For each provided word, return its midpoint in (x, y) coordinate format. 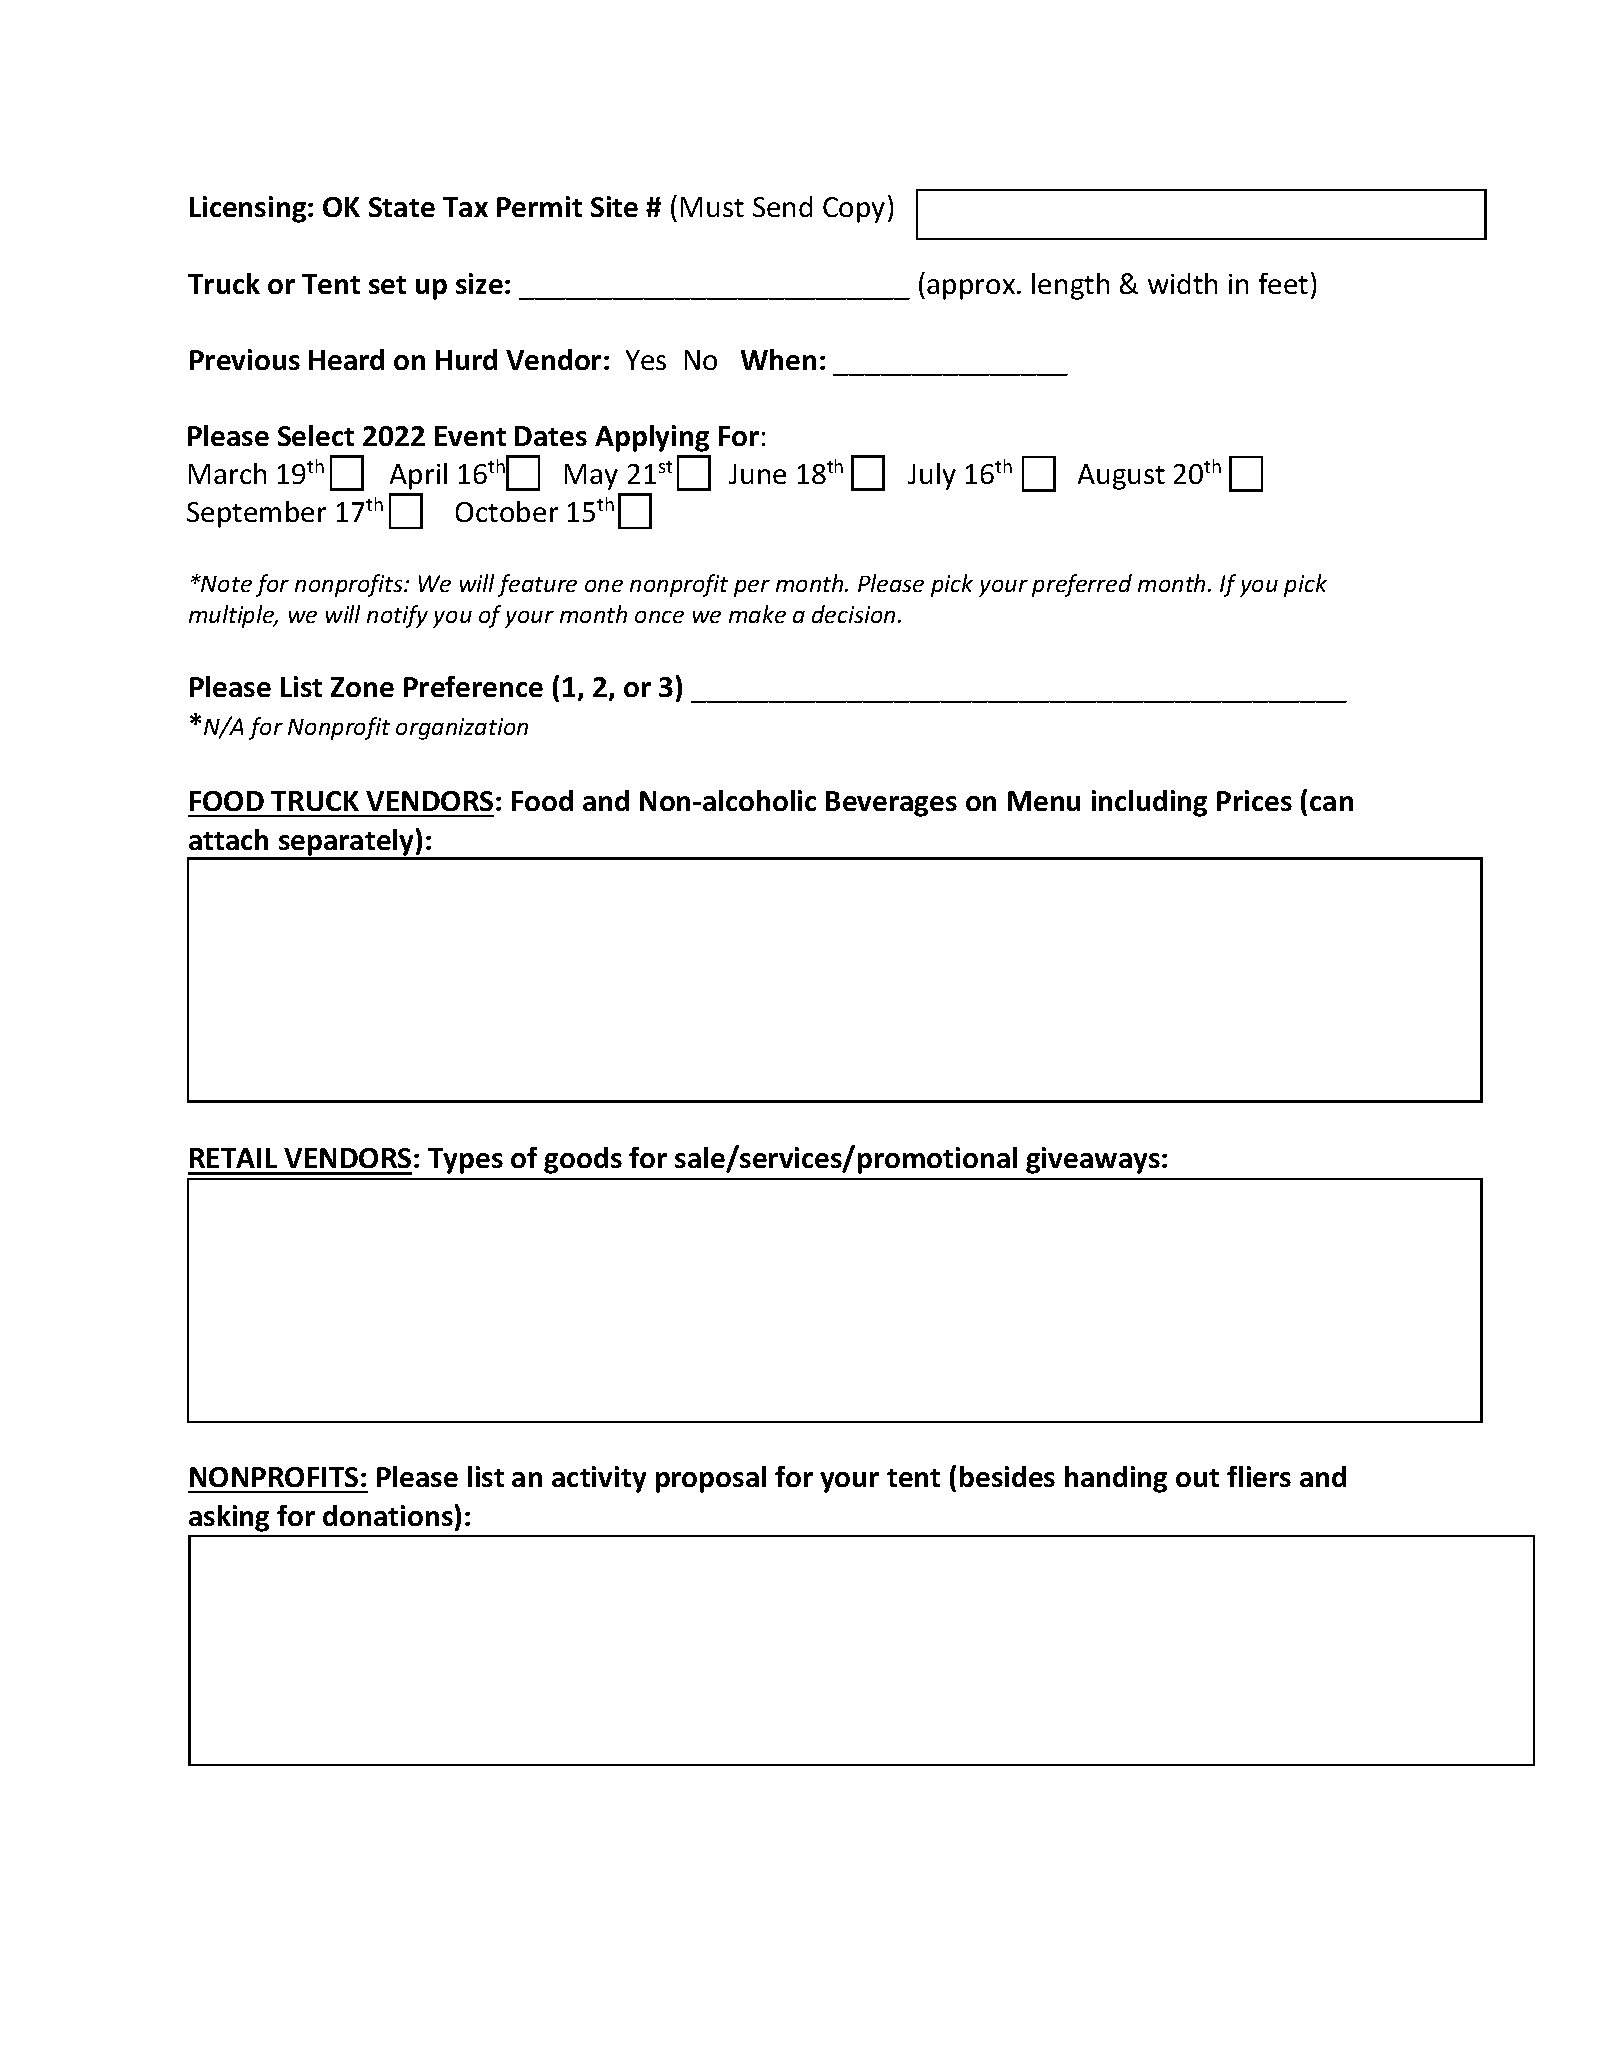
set (387, 285)
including (1149, 803)
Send (782, 206)
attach (228, 839)
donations (388, 1515)
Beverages (891, 804)
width (1182, 283)
